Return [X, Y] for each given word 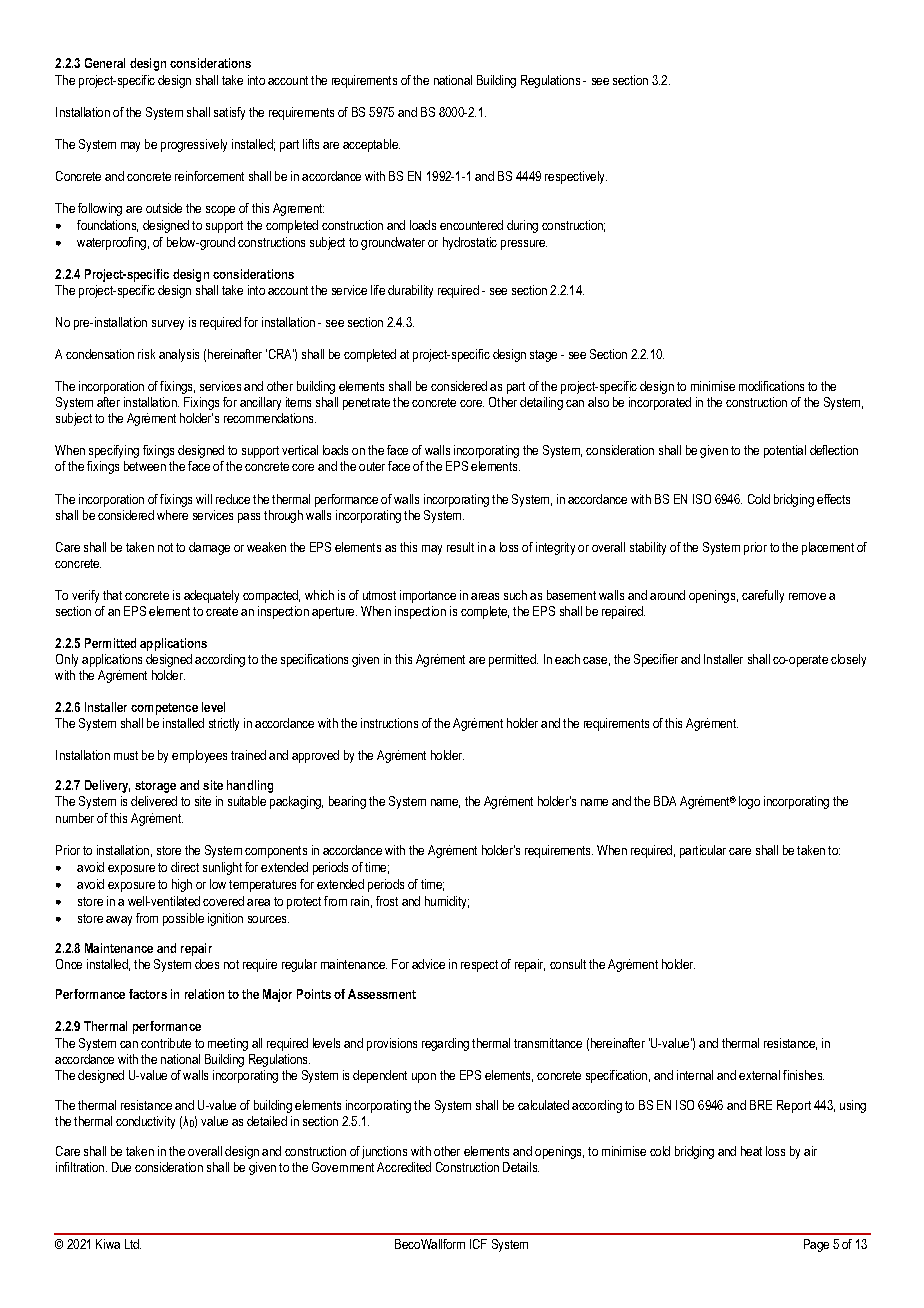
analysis [179, 355]
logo [749, 802]
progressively [194, 145]
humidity [447, 902]
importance [428, 596]
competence [164, 709]
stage [543, 356]
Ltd [133, 1244]
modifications [771, 386]
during [522, 226]
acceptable [371, 145]
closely [848, 660]
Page [816, 1245]
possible [183, 919]
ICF [478, 1244]
